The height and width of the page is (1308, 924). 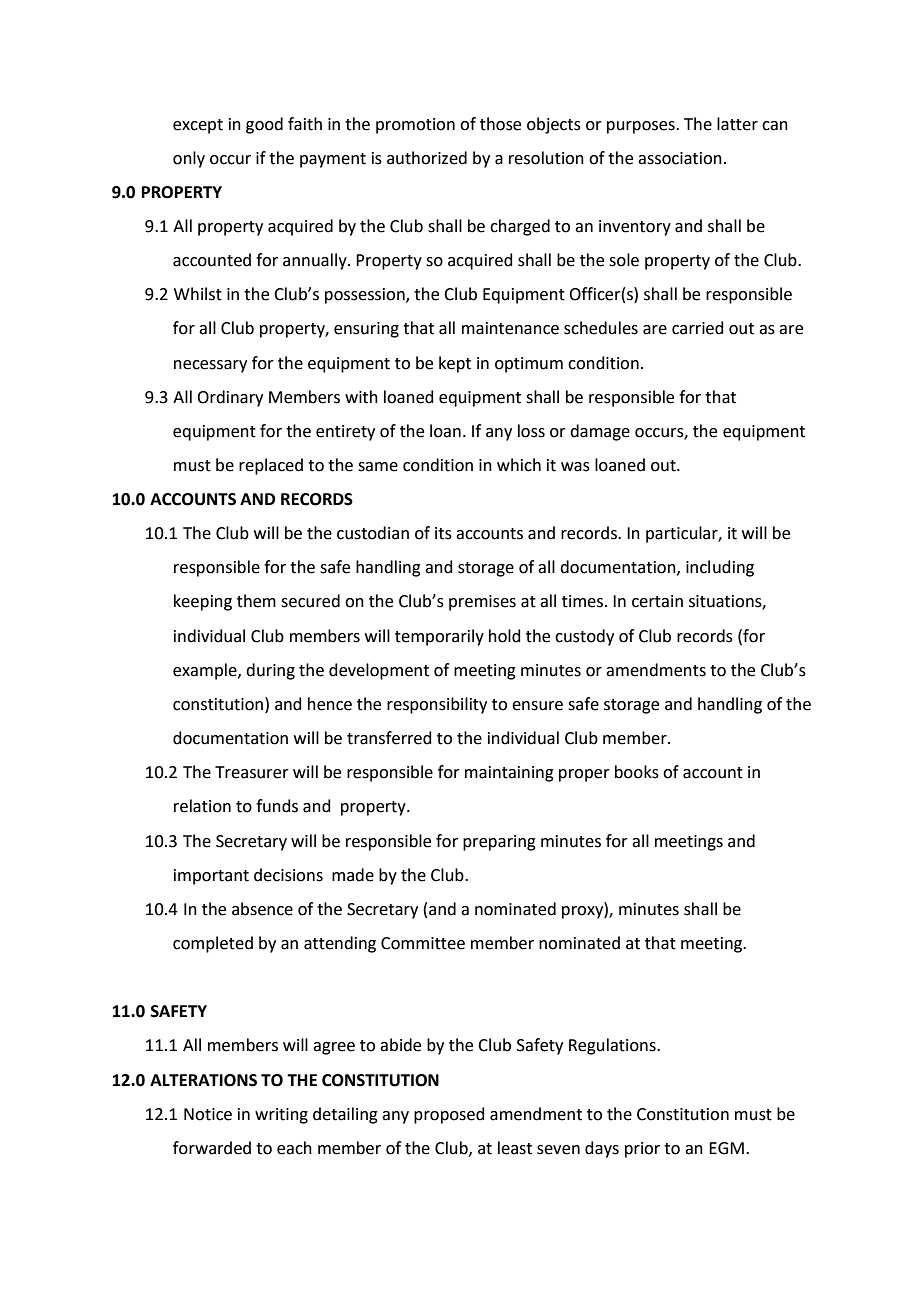 What do you see at coordinates (270, 671) in the page?
I see `during` at bounding box center [270, 671].
